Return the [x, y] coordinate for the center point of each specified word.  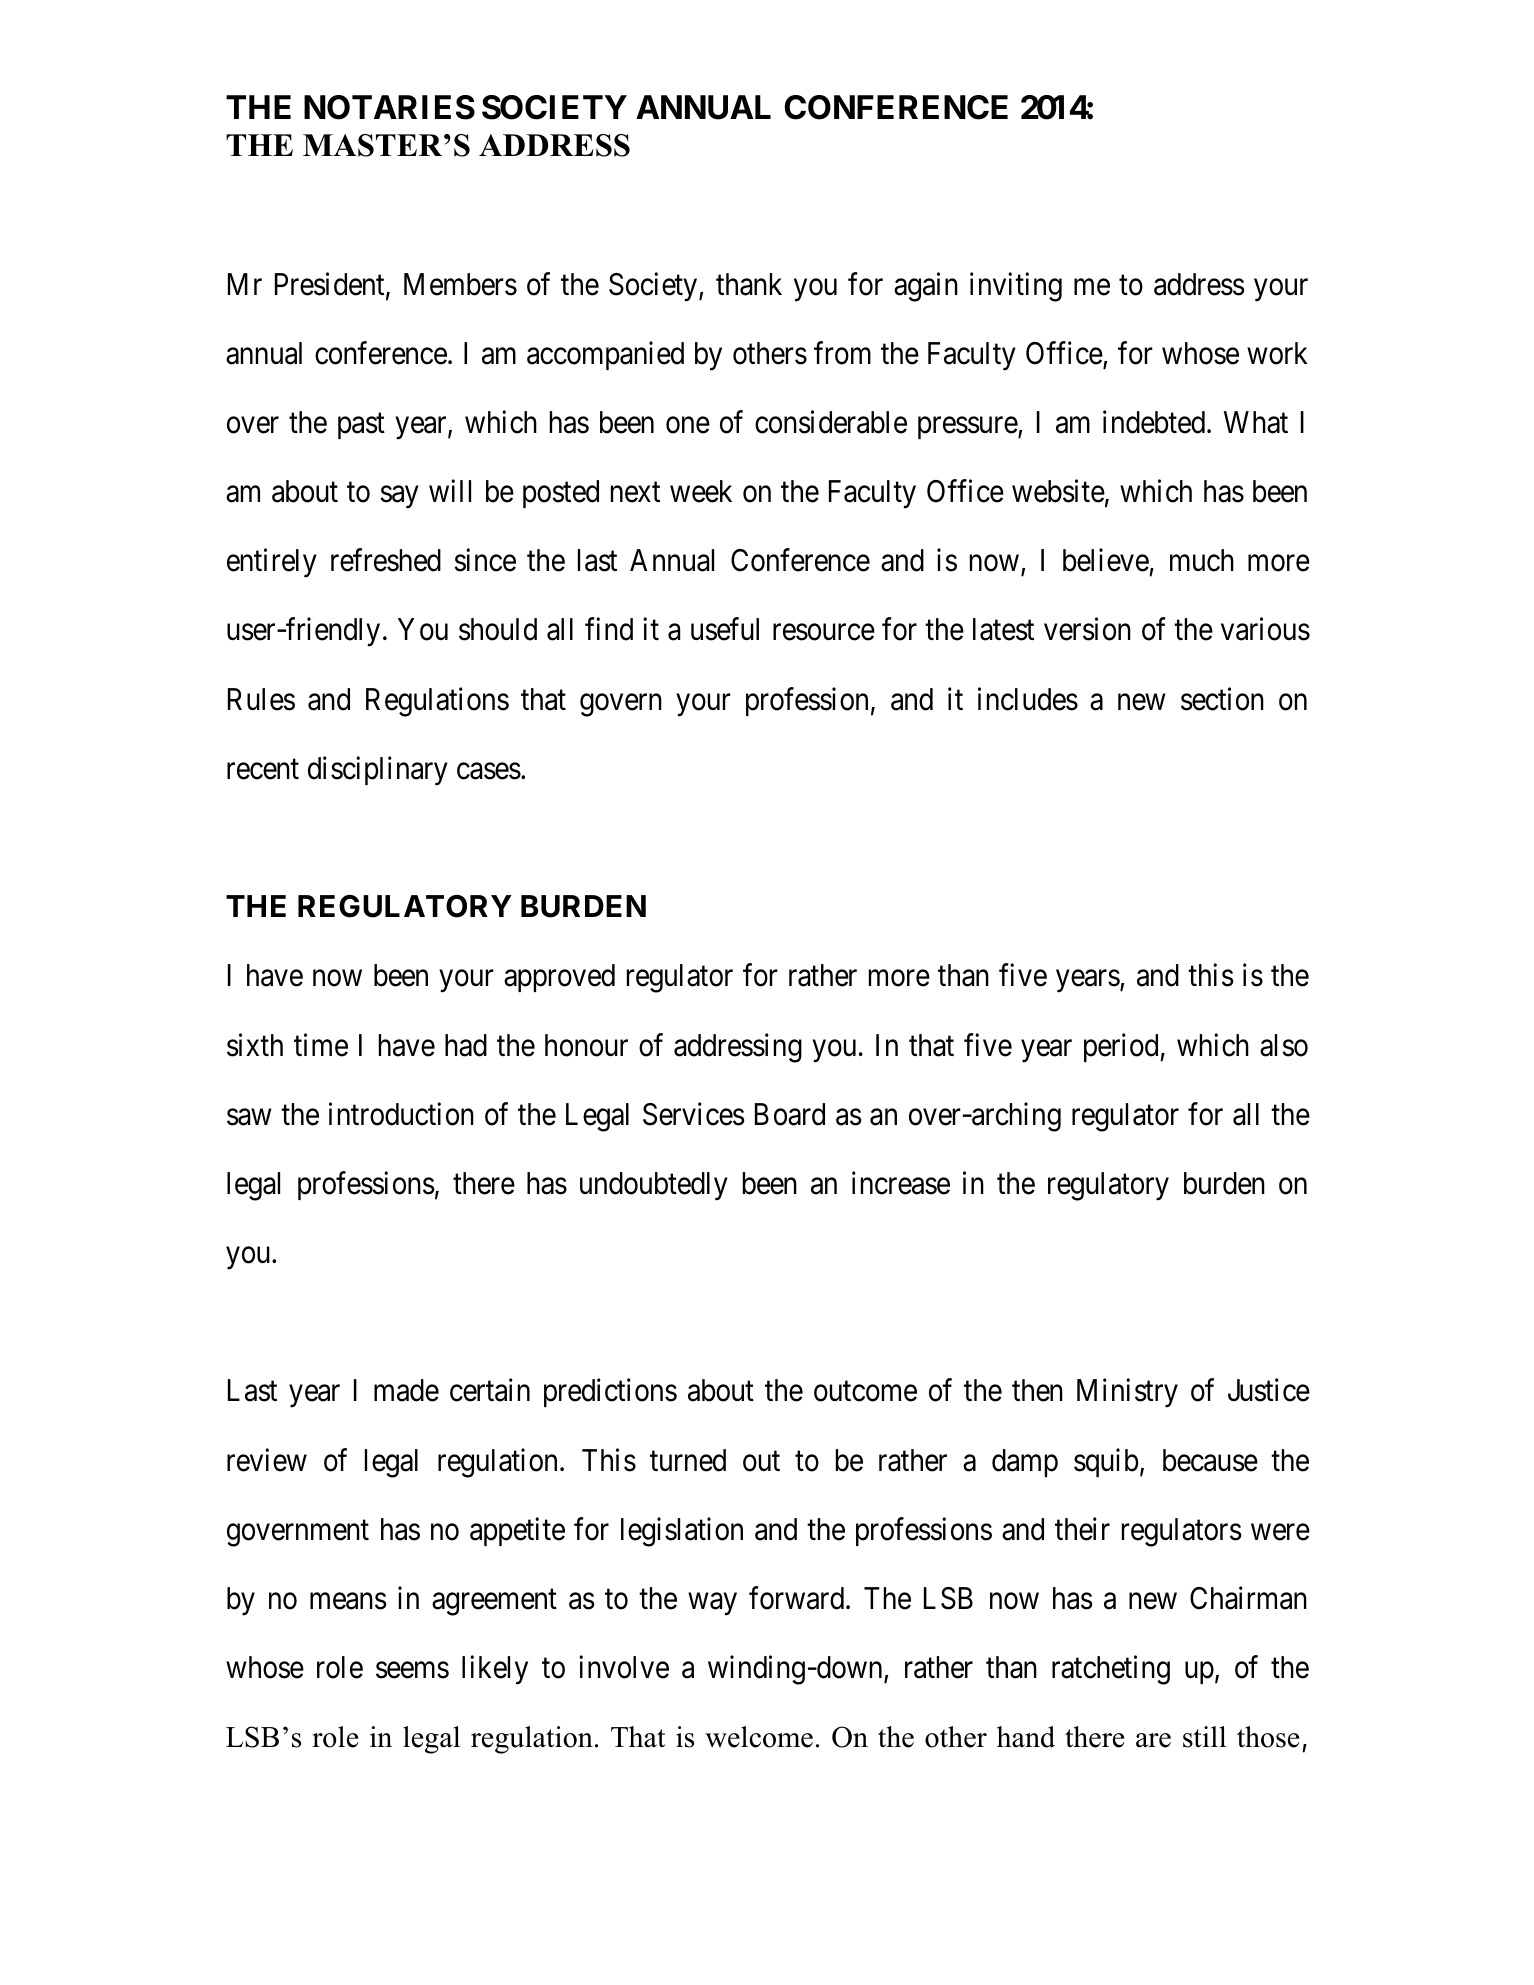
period [1122, 1047]
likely [495, 1670]
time [321, 1045]
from [842, 353]
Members [460, 284]
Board [790, 1114]
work [1277, 353]
